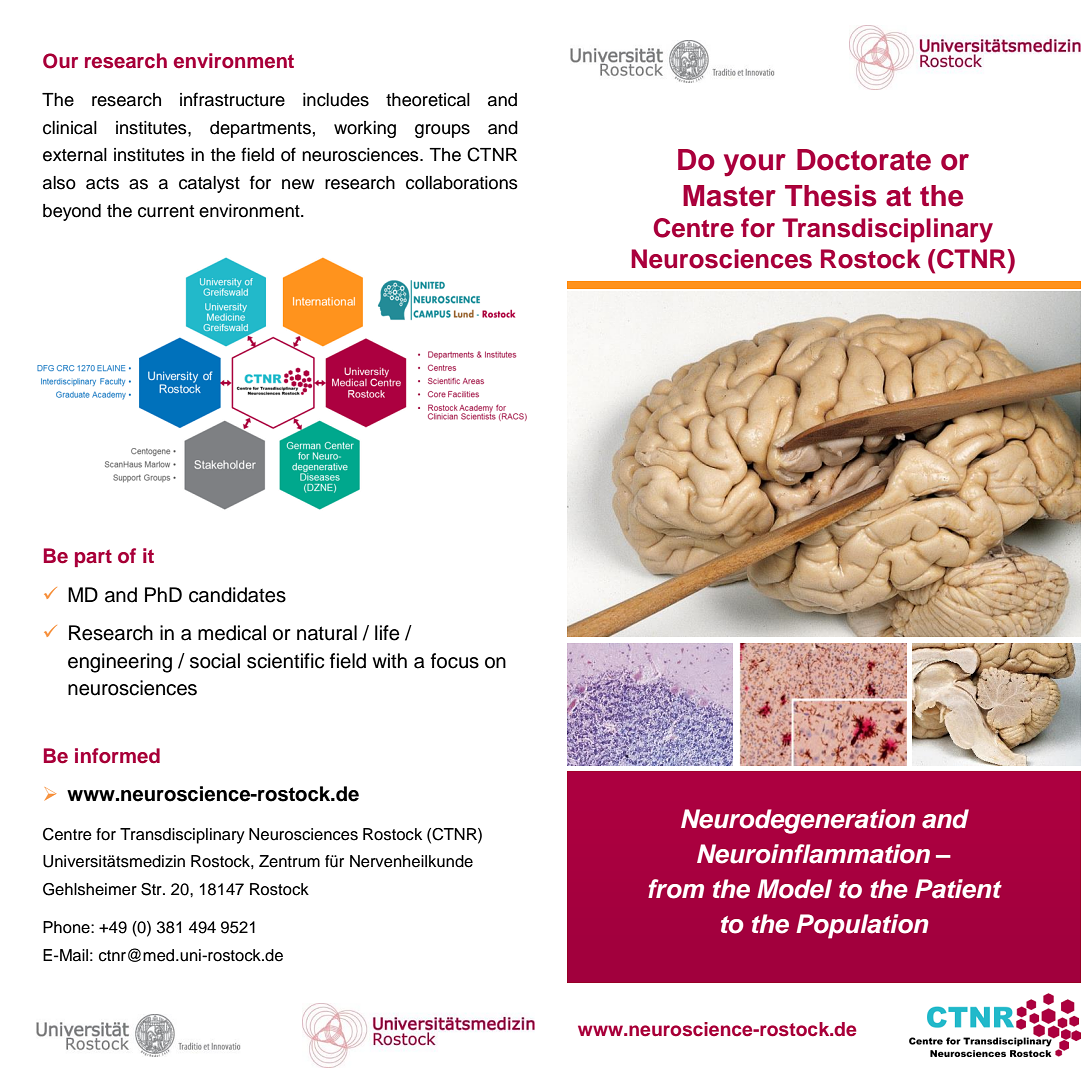 The image size is (1092, 1092). What do you see at coordinates (289, 861) in the screenshot?
I see `Zentrum` at bounding box center [289, 861].
